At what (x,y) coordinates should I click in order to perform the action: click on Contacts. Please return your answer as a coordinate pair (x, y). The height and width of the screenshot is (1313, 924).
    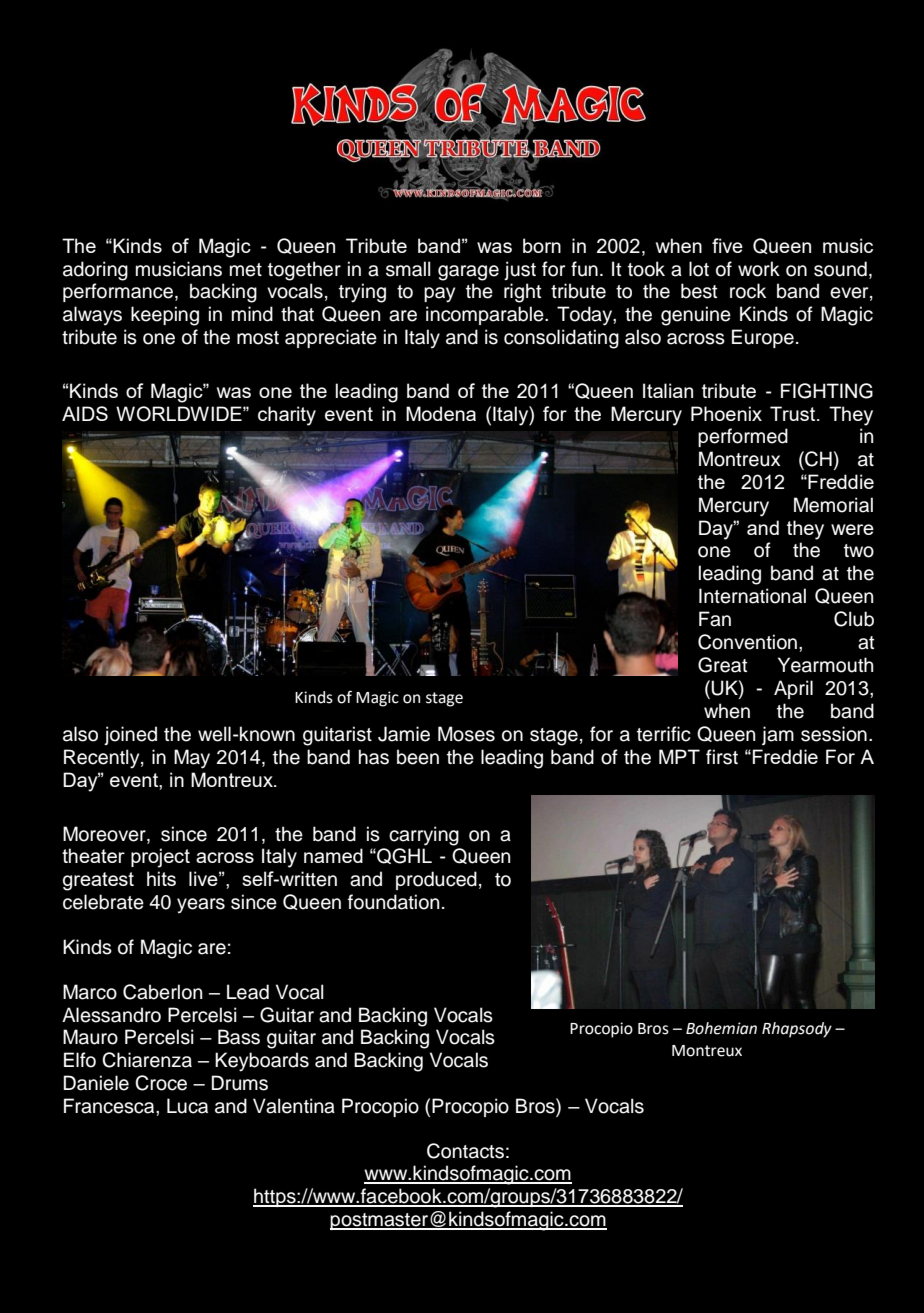
    Looking at the image, I should click on (465, 1151).
